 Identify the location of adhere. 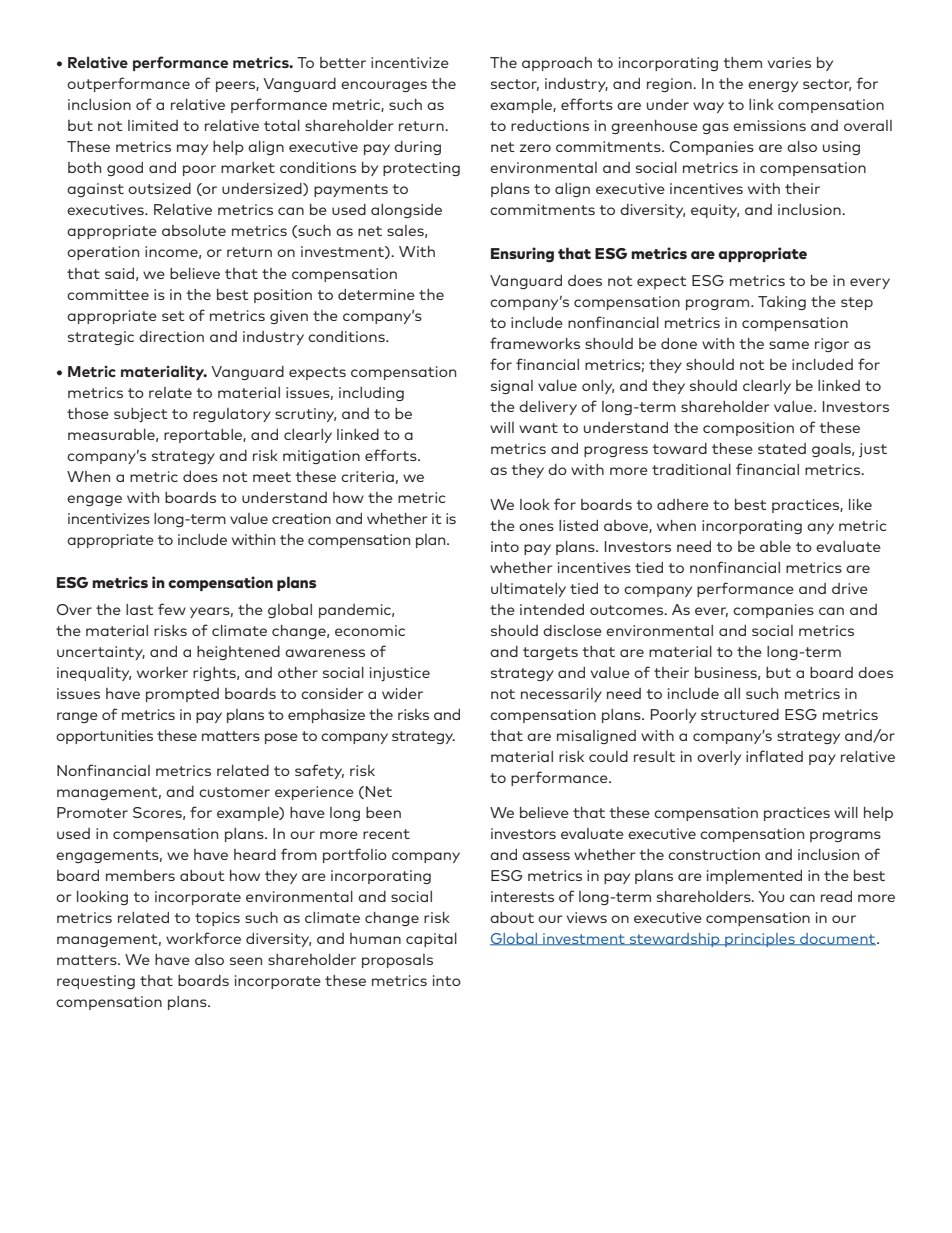
(683, 504).
